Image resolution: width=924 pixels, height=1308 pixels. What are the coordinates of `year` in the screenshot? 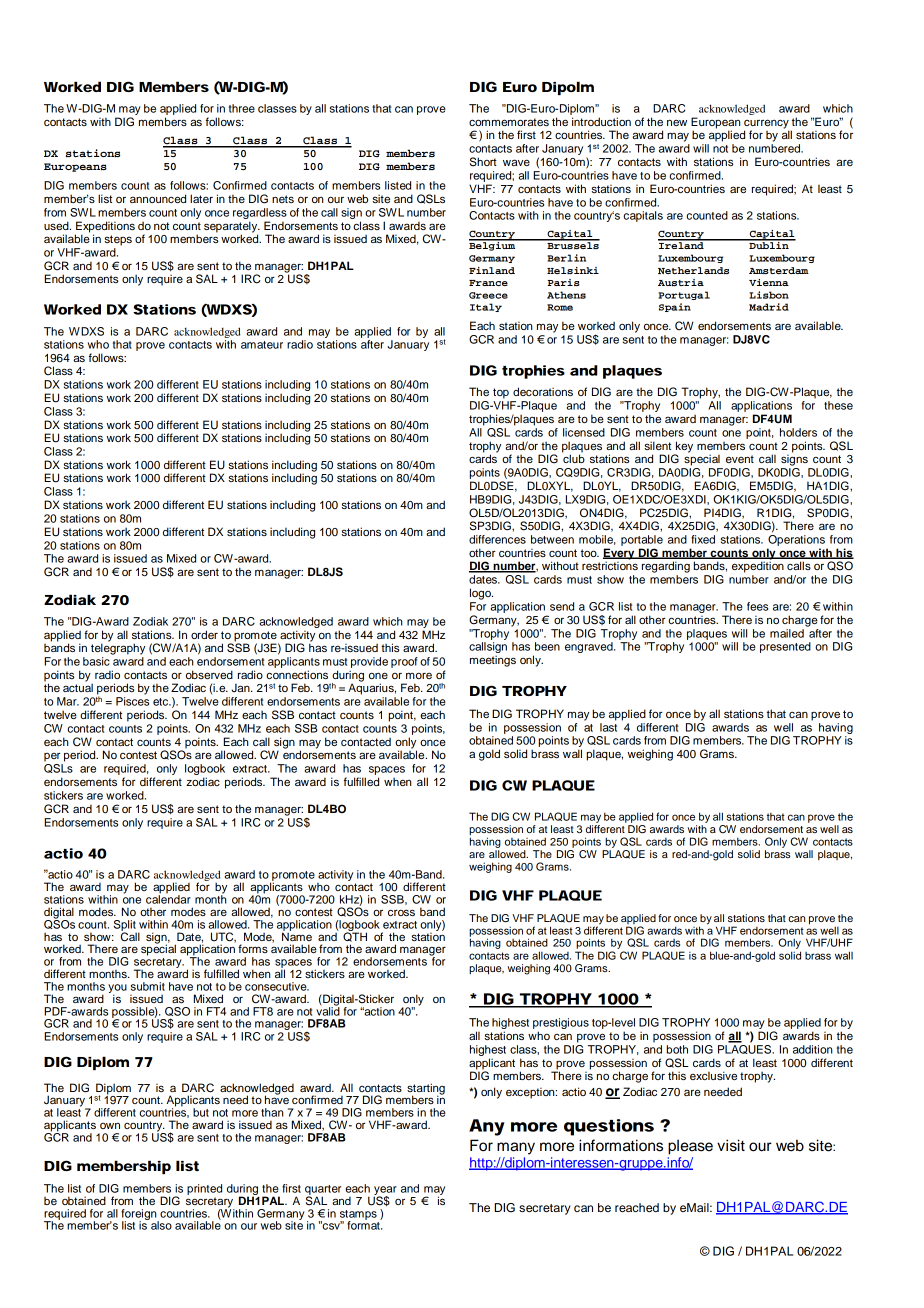 It's located at (385, 1191).
